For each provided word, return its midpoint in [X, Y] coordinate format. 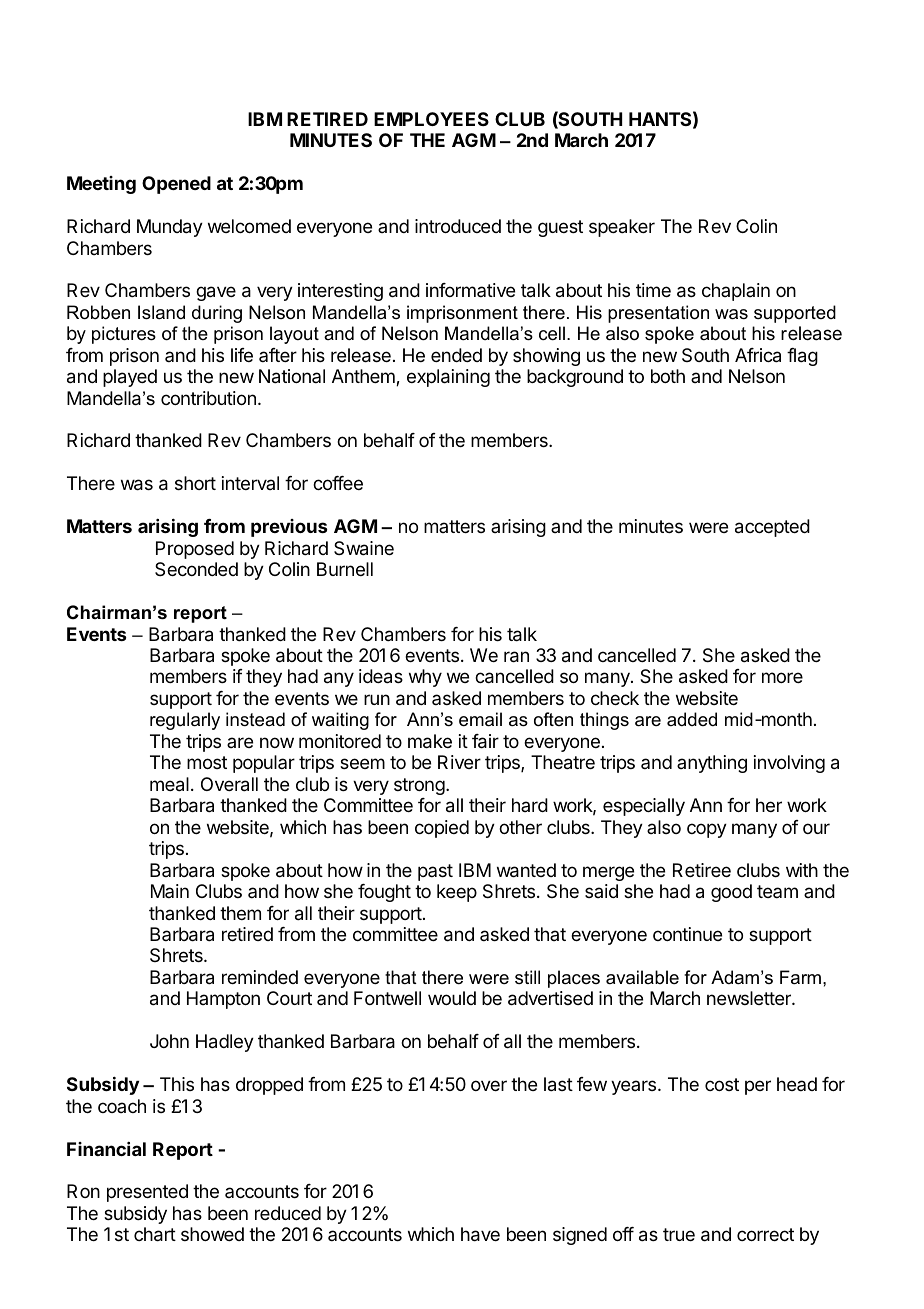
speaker [622, 228]
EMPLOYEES [431, 119]
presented [147, 1193]
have [480, 1234]
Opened [176, 185]
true [679, 1234]
